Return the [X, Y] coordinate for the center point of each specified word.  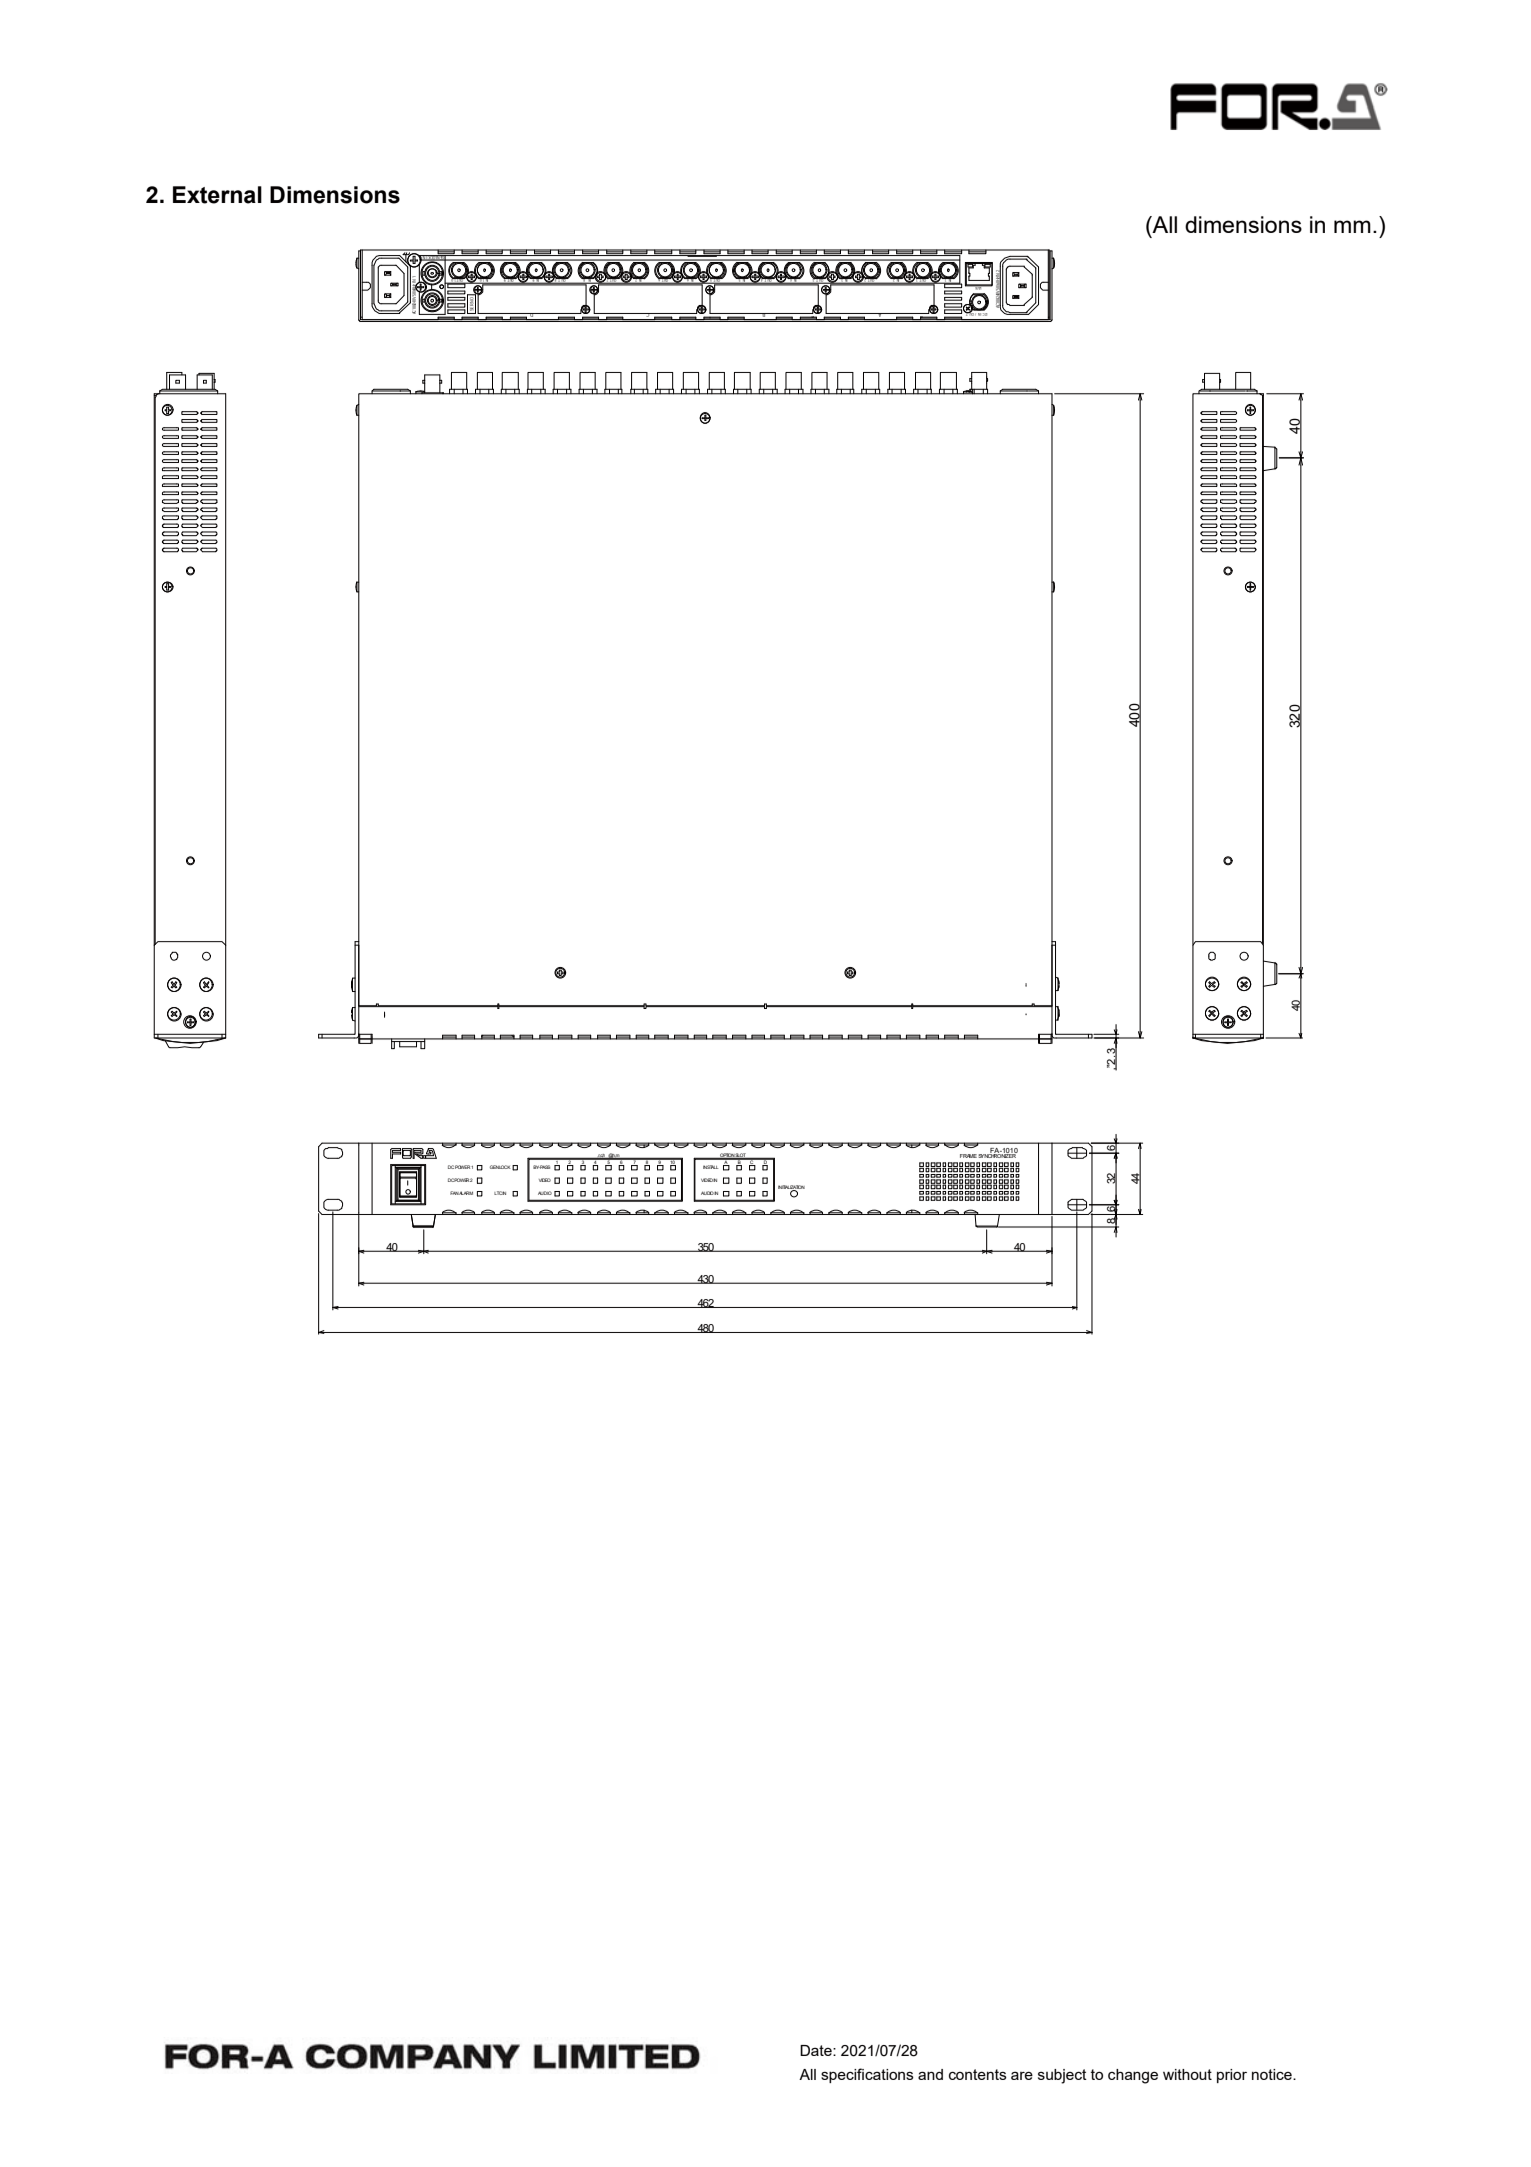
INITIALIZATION [791, 1188]
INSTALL [710, 1167]
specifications [867, 2075]
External [217, 195]
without [1187, 2074]
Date [817, 2050]
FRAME [968, 1156]
